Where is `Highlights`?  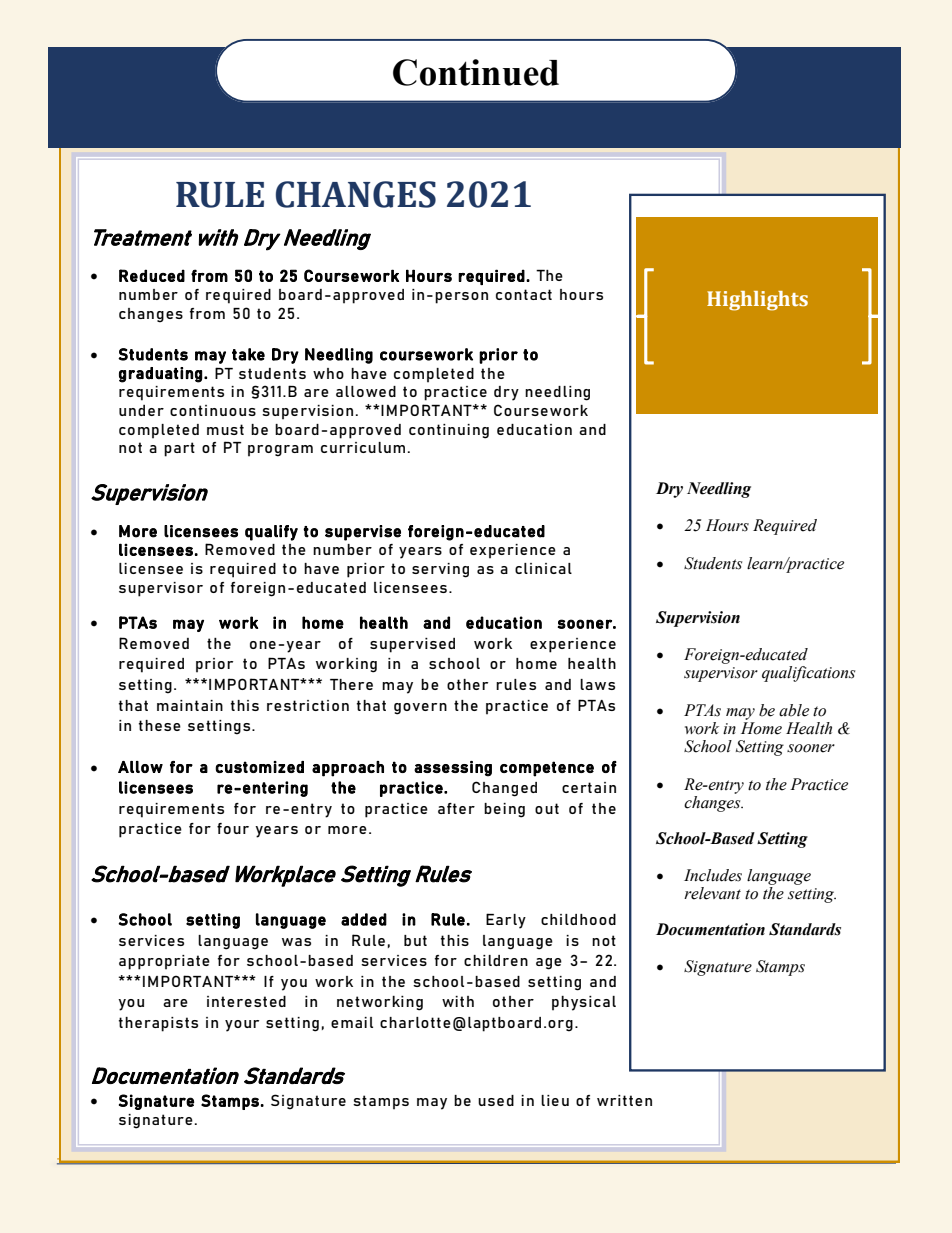 Highlights is located at coordinates (757, 301).
